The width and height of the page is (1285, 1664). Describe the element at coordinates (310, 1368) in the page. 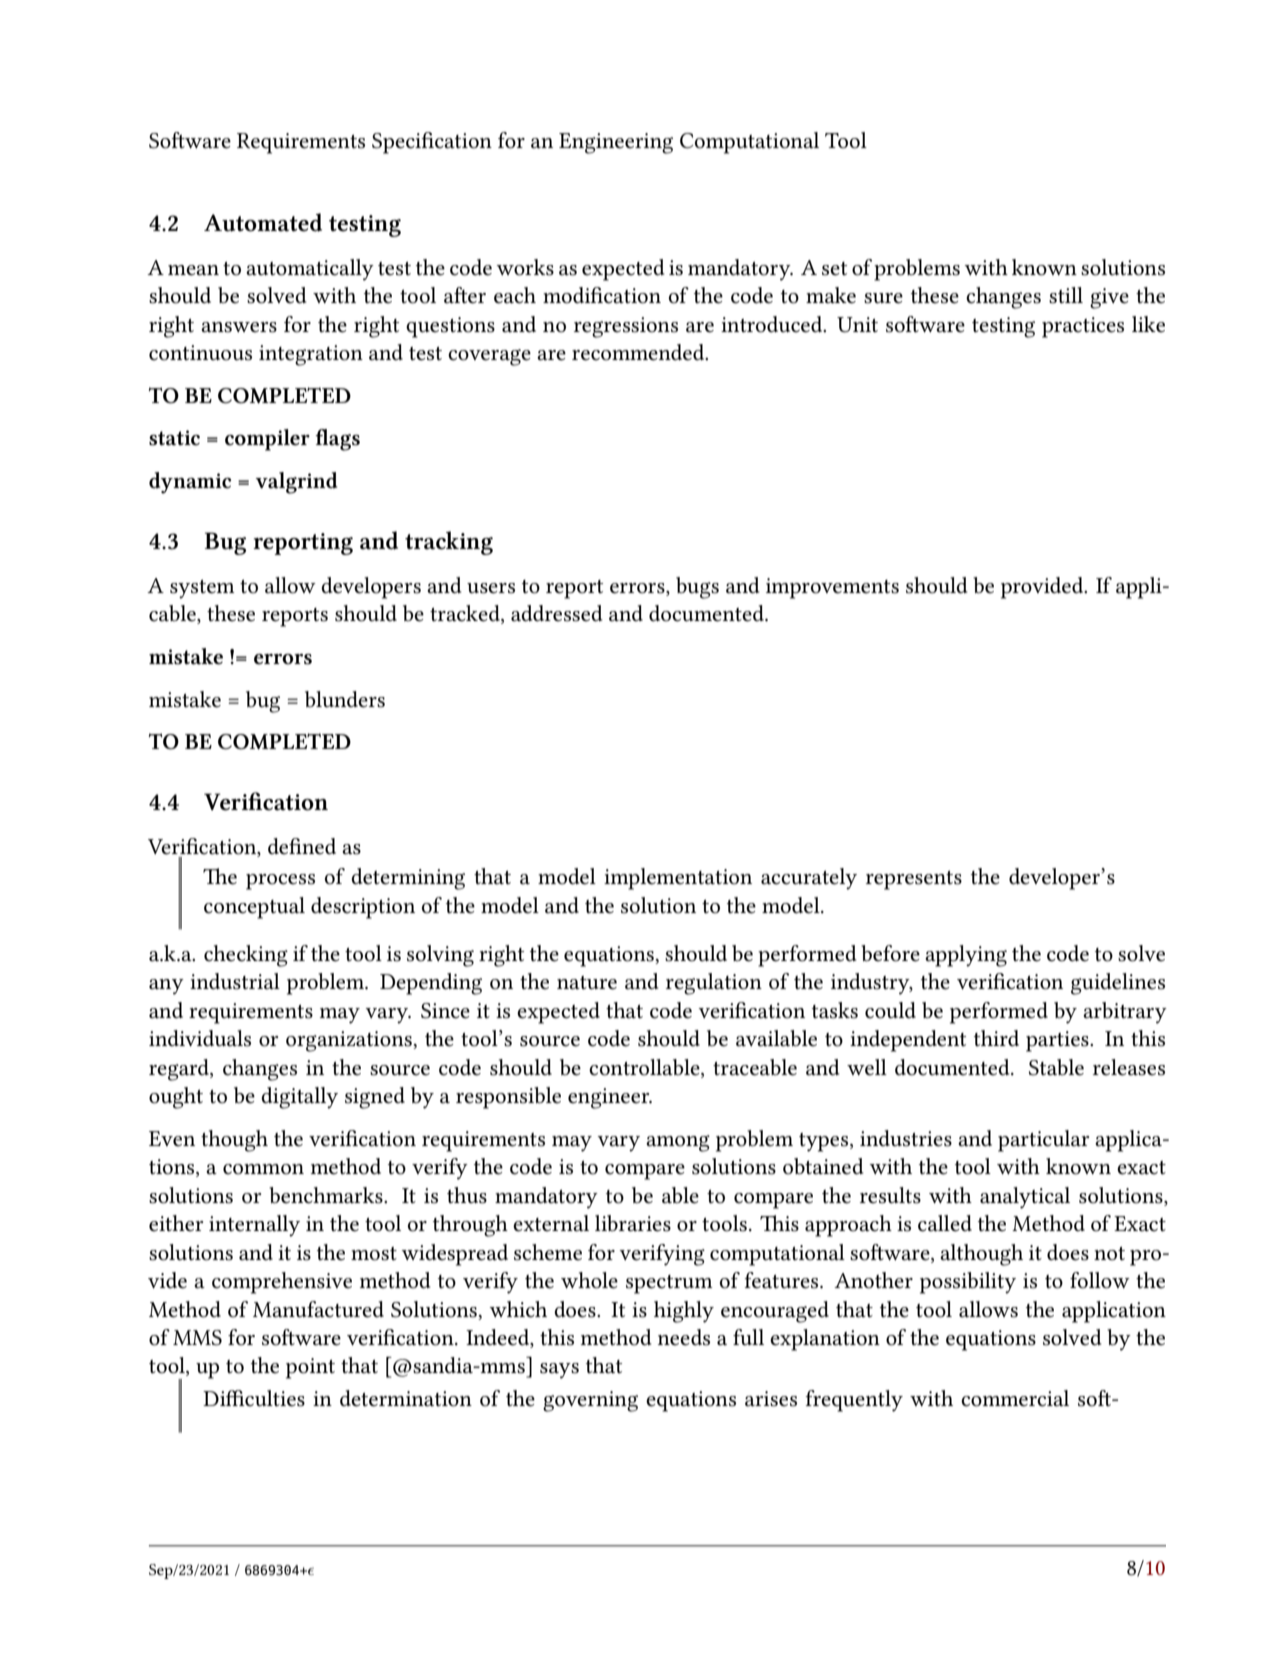

I see `point` at that location.
